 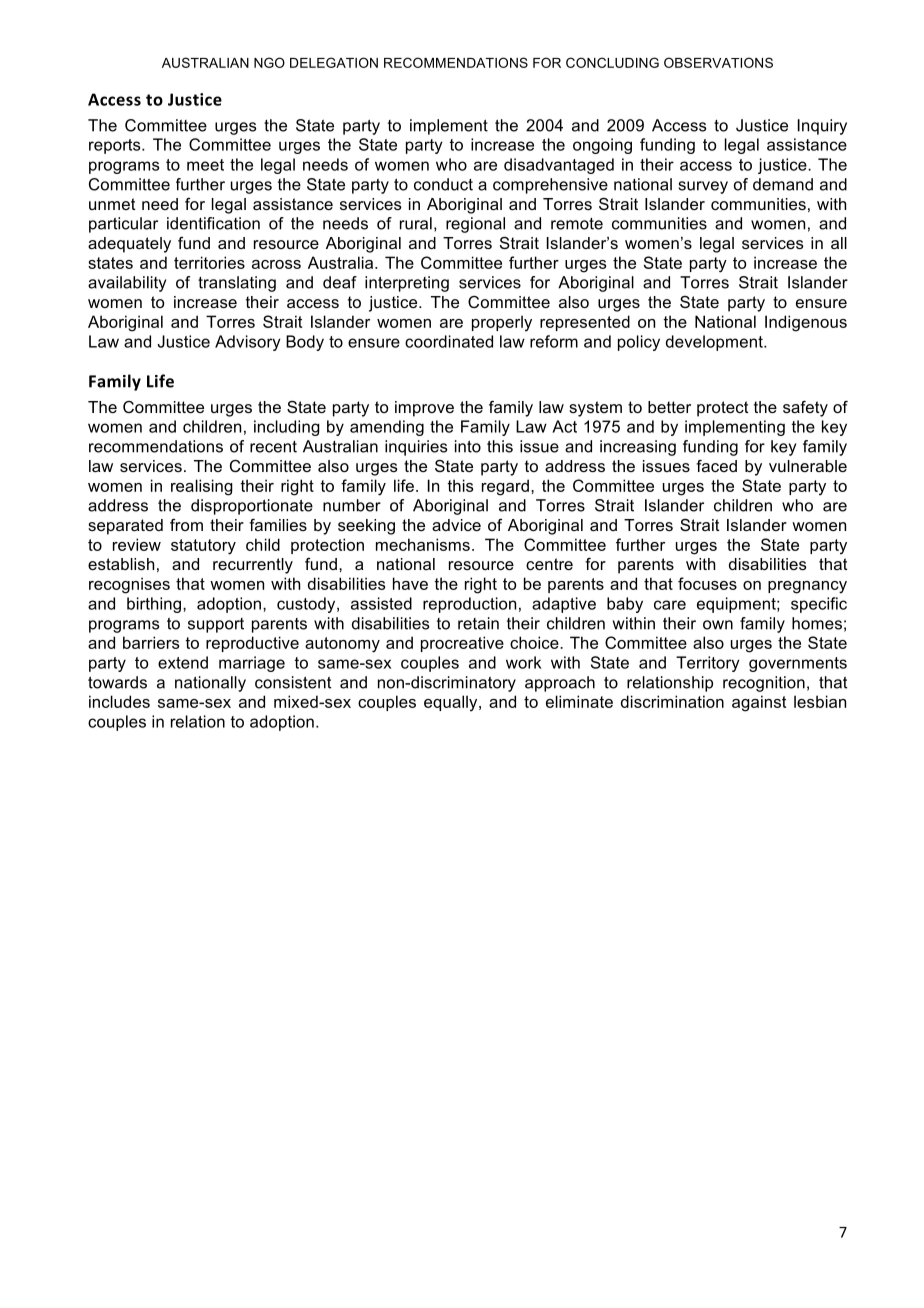 What do you see at coordinates (213, 223) in the screenshot?
I see `identification` at bounding box center [213, 223].
